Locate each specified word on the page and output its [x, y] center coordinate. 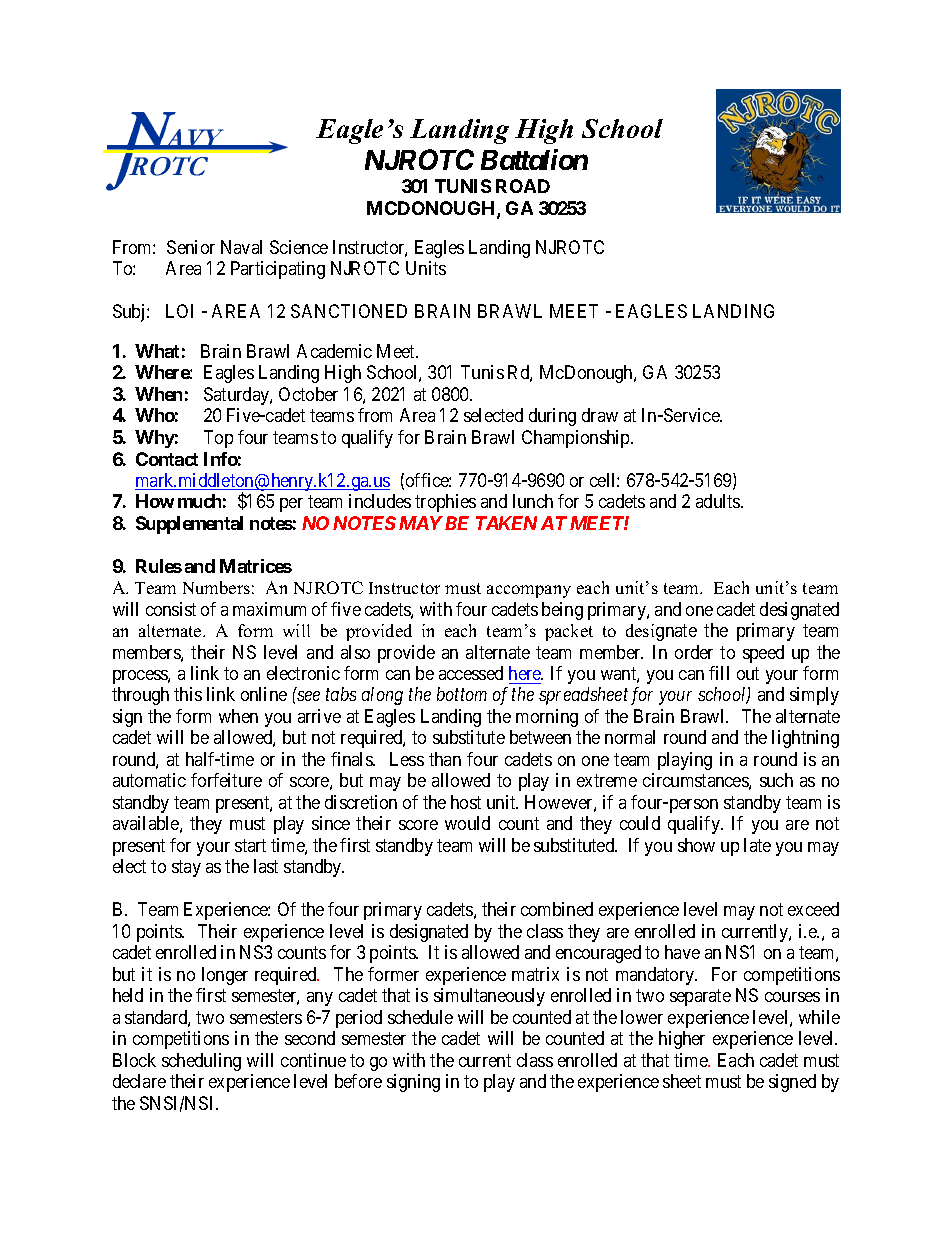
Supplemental [189, 525]
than [445, 759]
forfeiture [226, 780]
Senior [191, 247]
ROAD [523, 186]
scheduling [201, 1062]
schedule [420, 1017]
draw [600, 415]
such [776, 780]
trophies [445, 503]
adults [719, 501]
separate [700, 998]
